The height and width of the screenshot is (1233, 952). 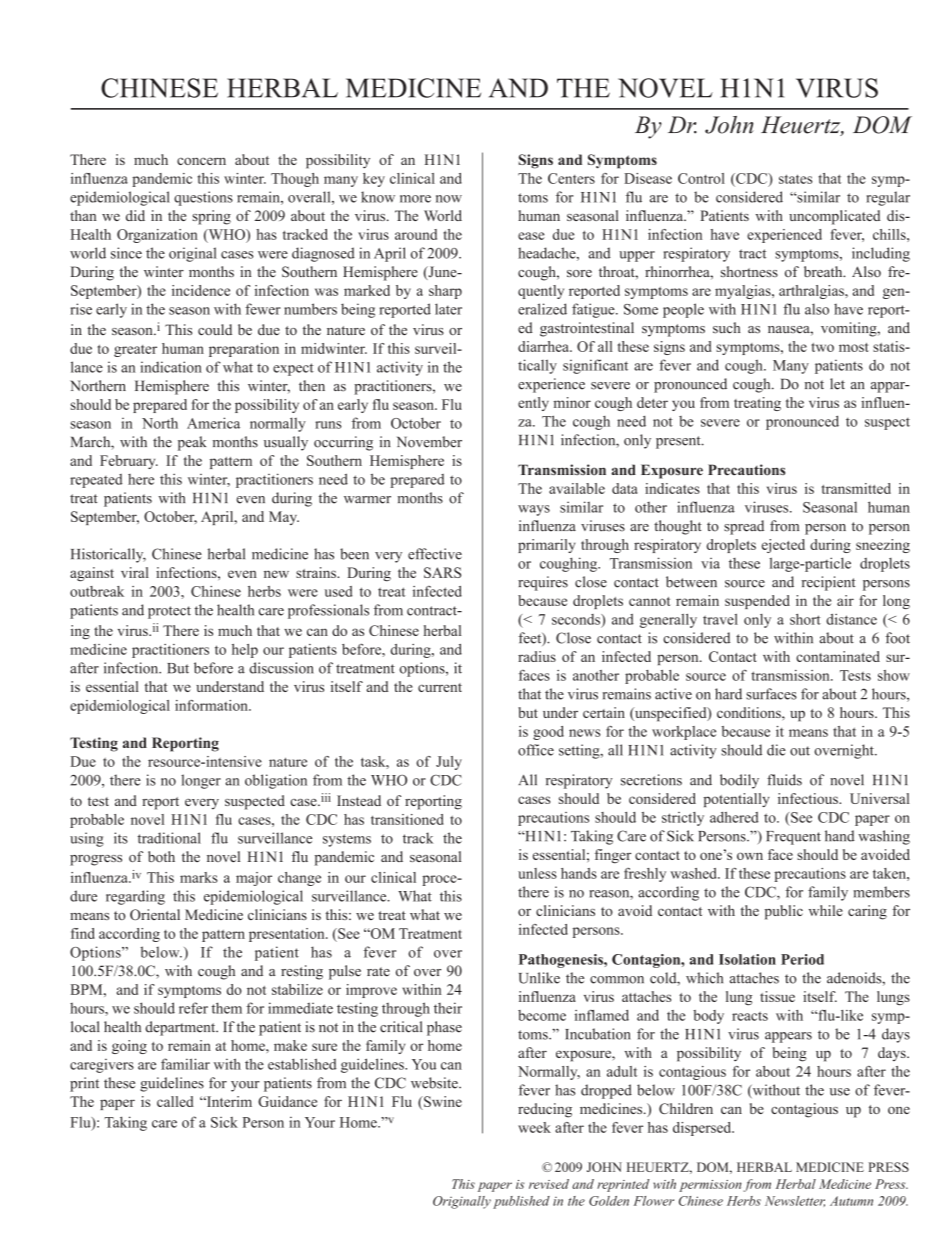 I want to click on Frequent, so click(x=793, y=838).
